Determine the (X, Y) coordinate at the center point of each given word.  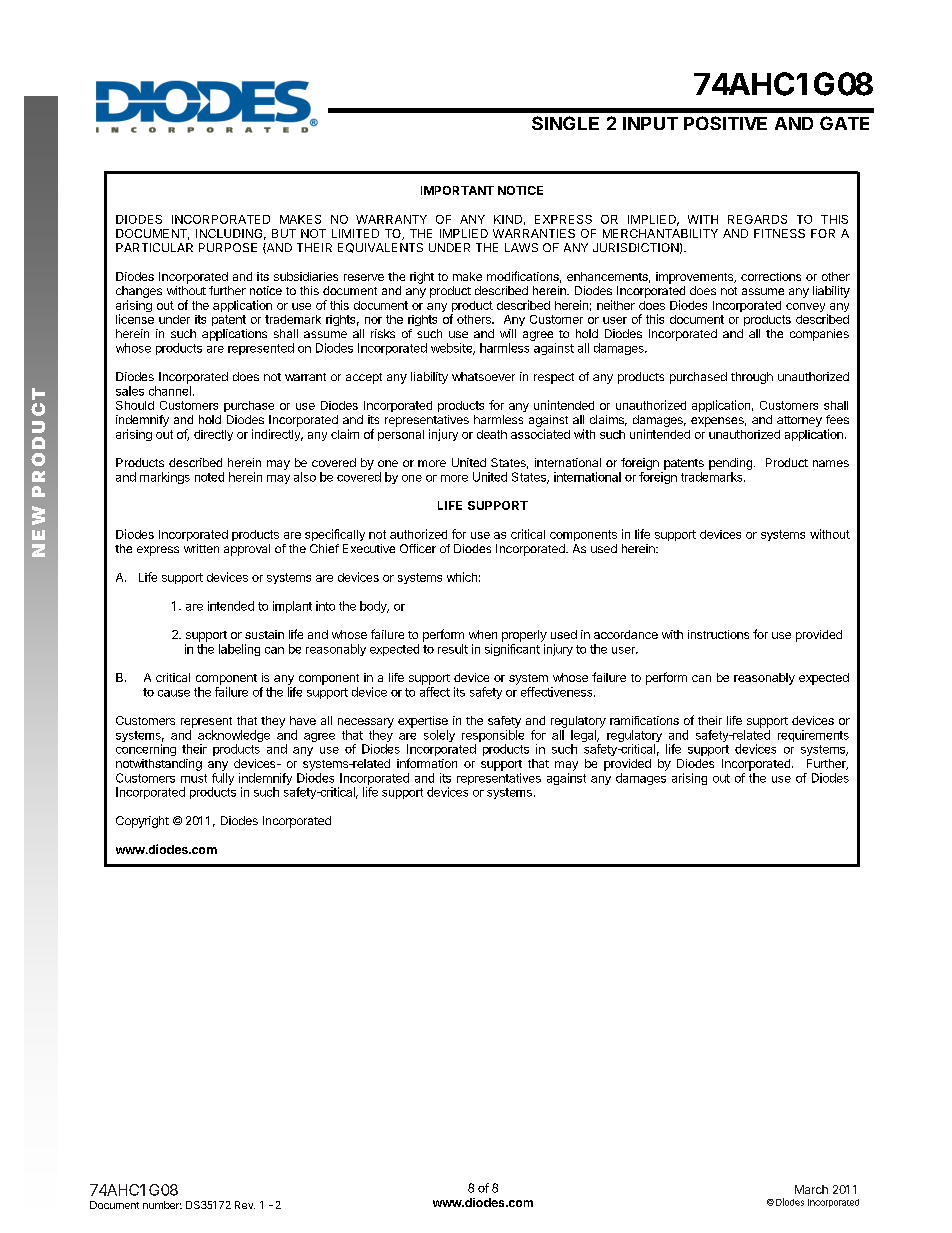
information (427, 763)
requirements (813, 736)
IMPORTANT (457, 190)
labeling (239, 650)
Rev (245, 1205)
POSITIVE (725, 123)
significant (512, 650)
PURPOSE (228, 247)
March (811, 1189)
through (752, 378)
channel (170, 391)
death (492, 434)
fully (223, 780)
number (162, 1205)
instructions (718, 634)
